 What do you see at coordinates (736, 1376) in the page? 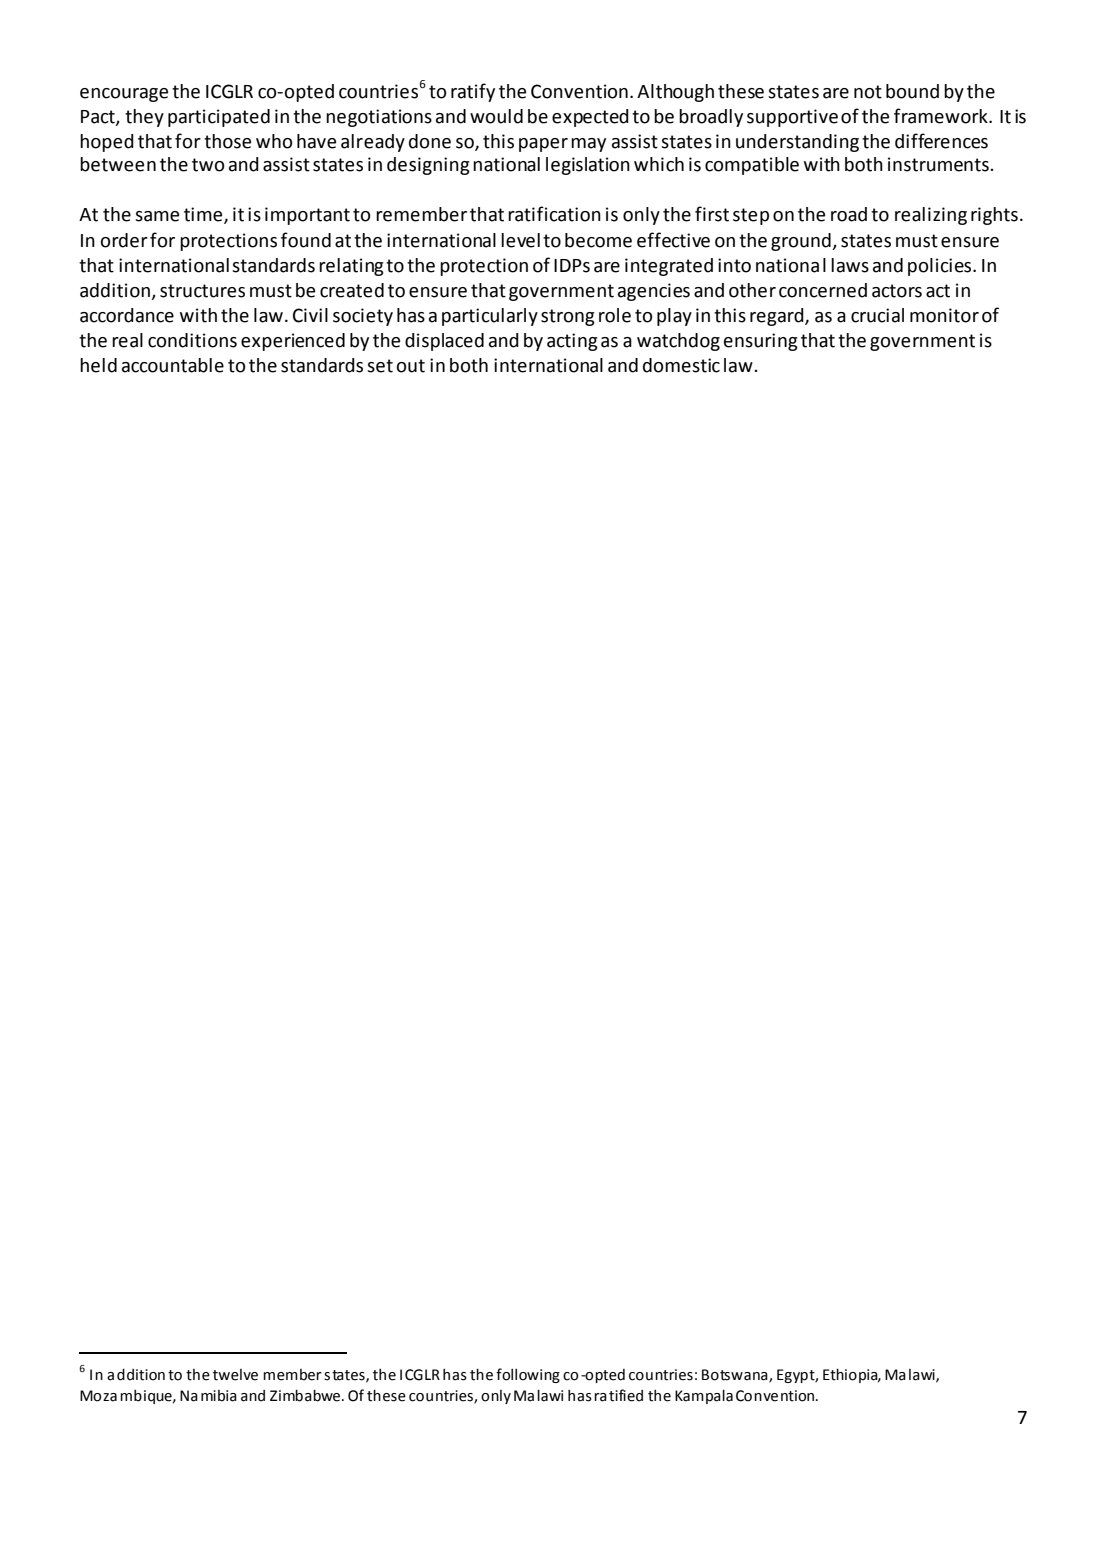
I see `Botswana` at bounding box center [736, 1376].
